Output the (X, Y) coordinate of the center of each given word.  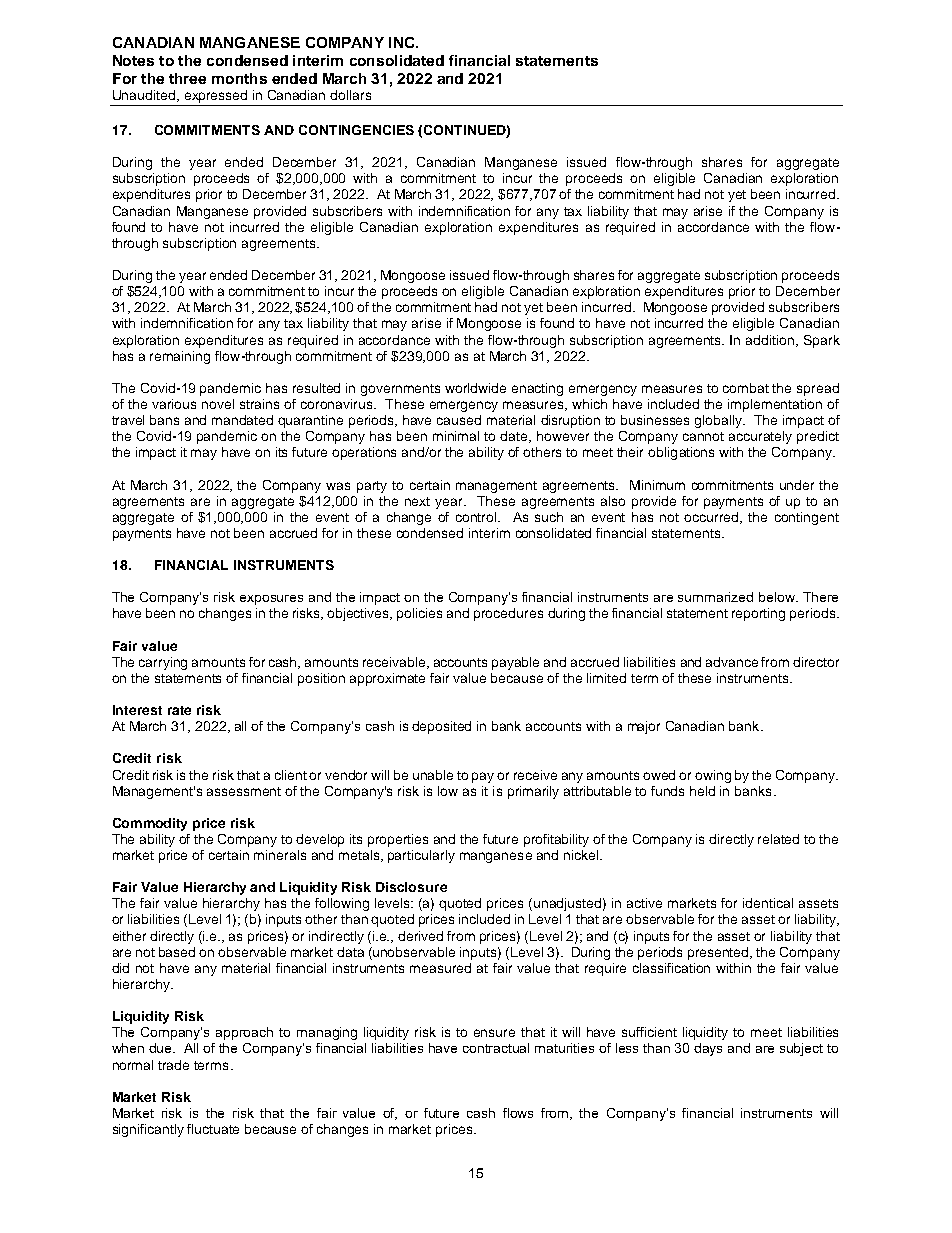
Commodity (150, 824)
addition (771, 341)
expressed (216, 98)
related (778, 839)
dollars (350, 95)
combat (746, 388)
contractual (496, 1048)
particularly (421, 856)
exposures (271, 600)
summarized (715, 597)
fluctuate (213, 1129)
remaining (180, 357)
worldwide (475, 388)
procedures (508, 614)
